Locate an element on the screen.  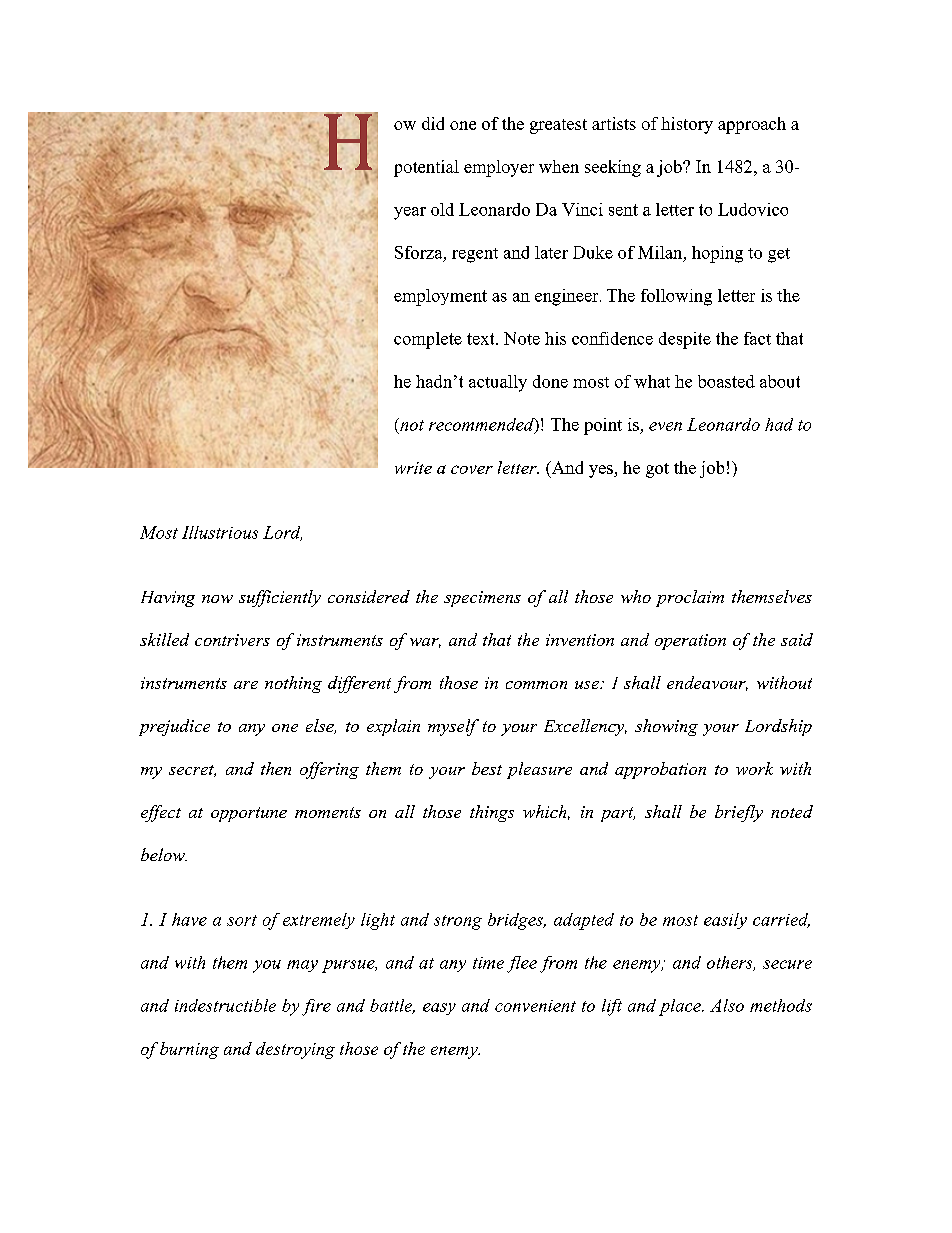
showing is located at coordinates (666, 727).
